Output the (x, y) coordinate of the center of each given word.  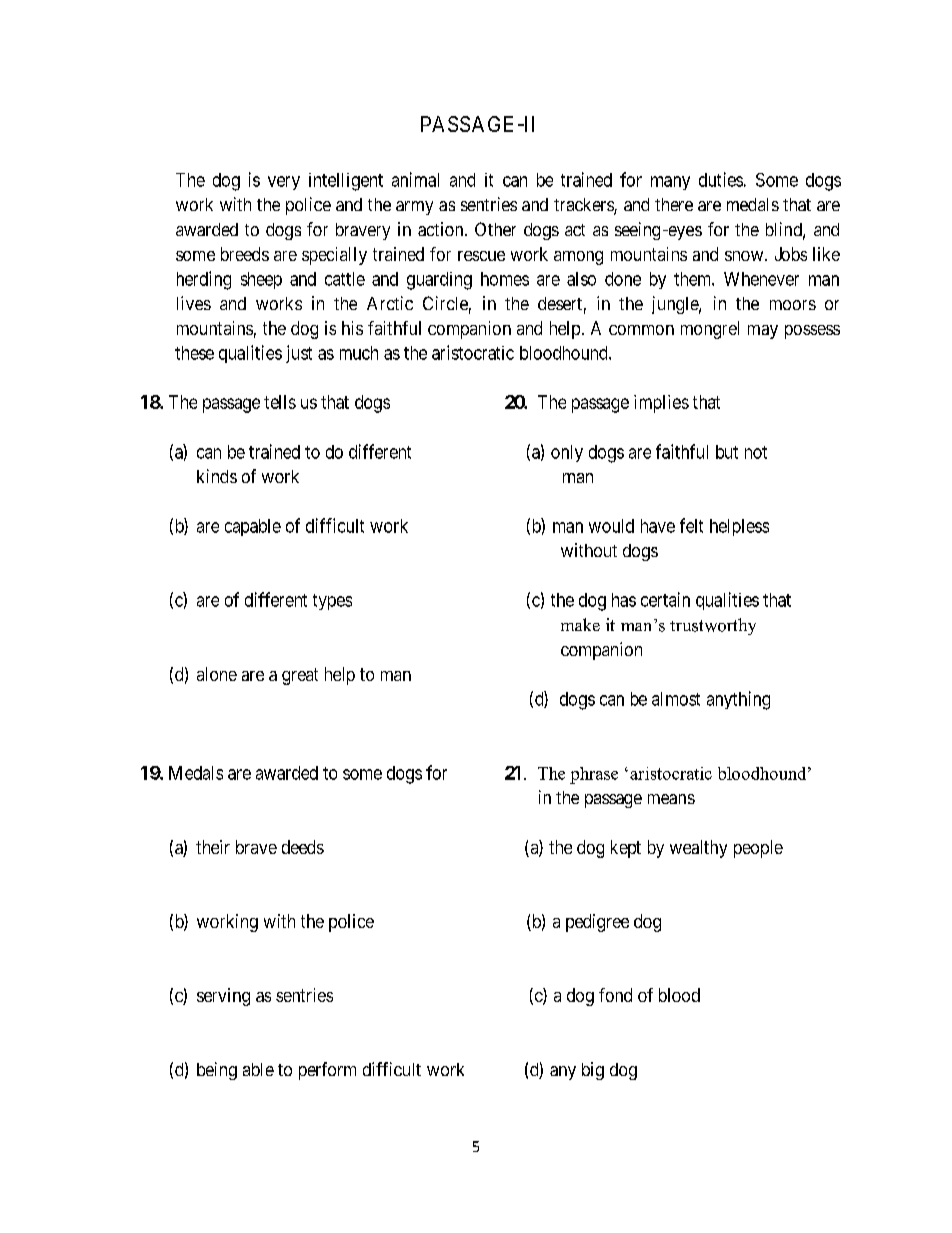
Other (495, 229)
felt (691, 525)
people (758, 849)
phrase (594, 775)
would (611, 526)
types (332, 602)
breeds (245, 254)
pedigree (597, 923)
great (300, 676)
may (763, 332)
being (217, 1071)
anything (738, 700)
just (299, 354)
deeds (303, 847)
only (567, 453)
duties (721, 179)
